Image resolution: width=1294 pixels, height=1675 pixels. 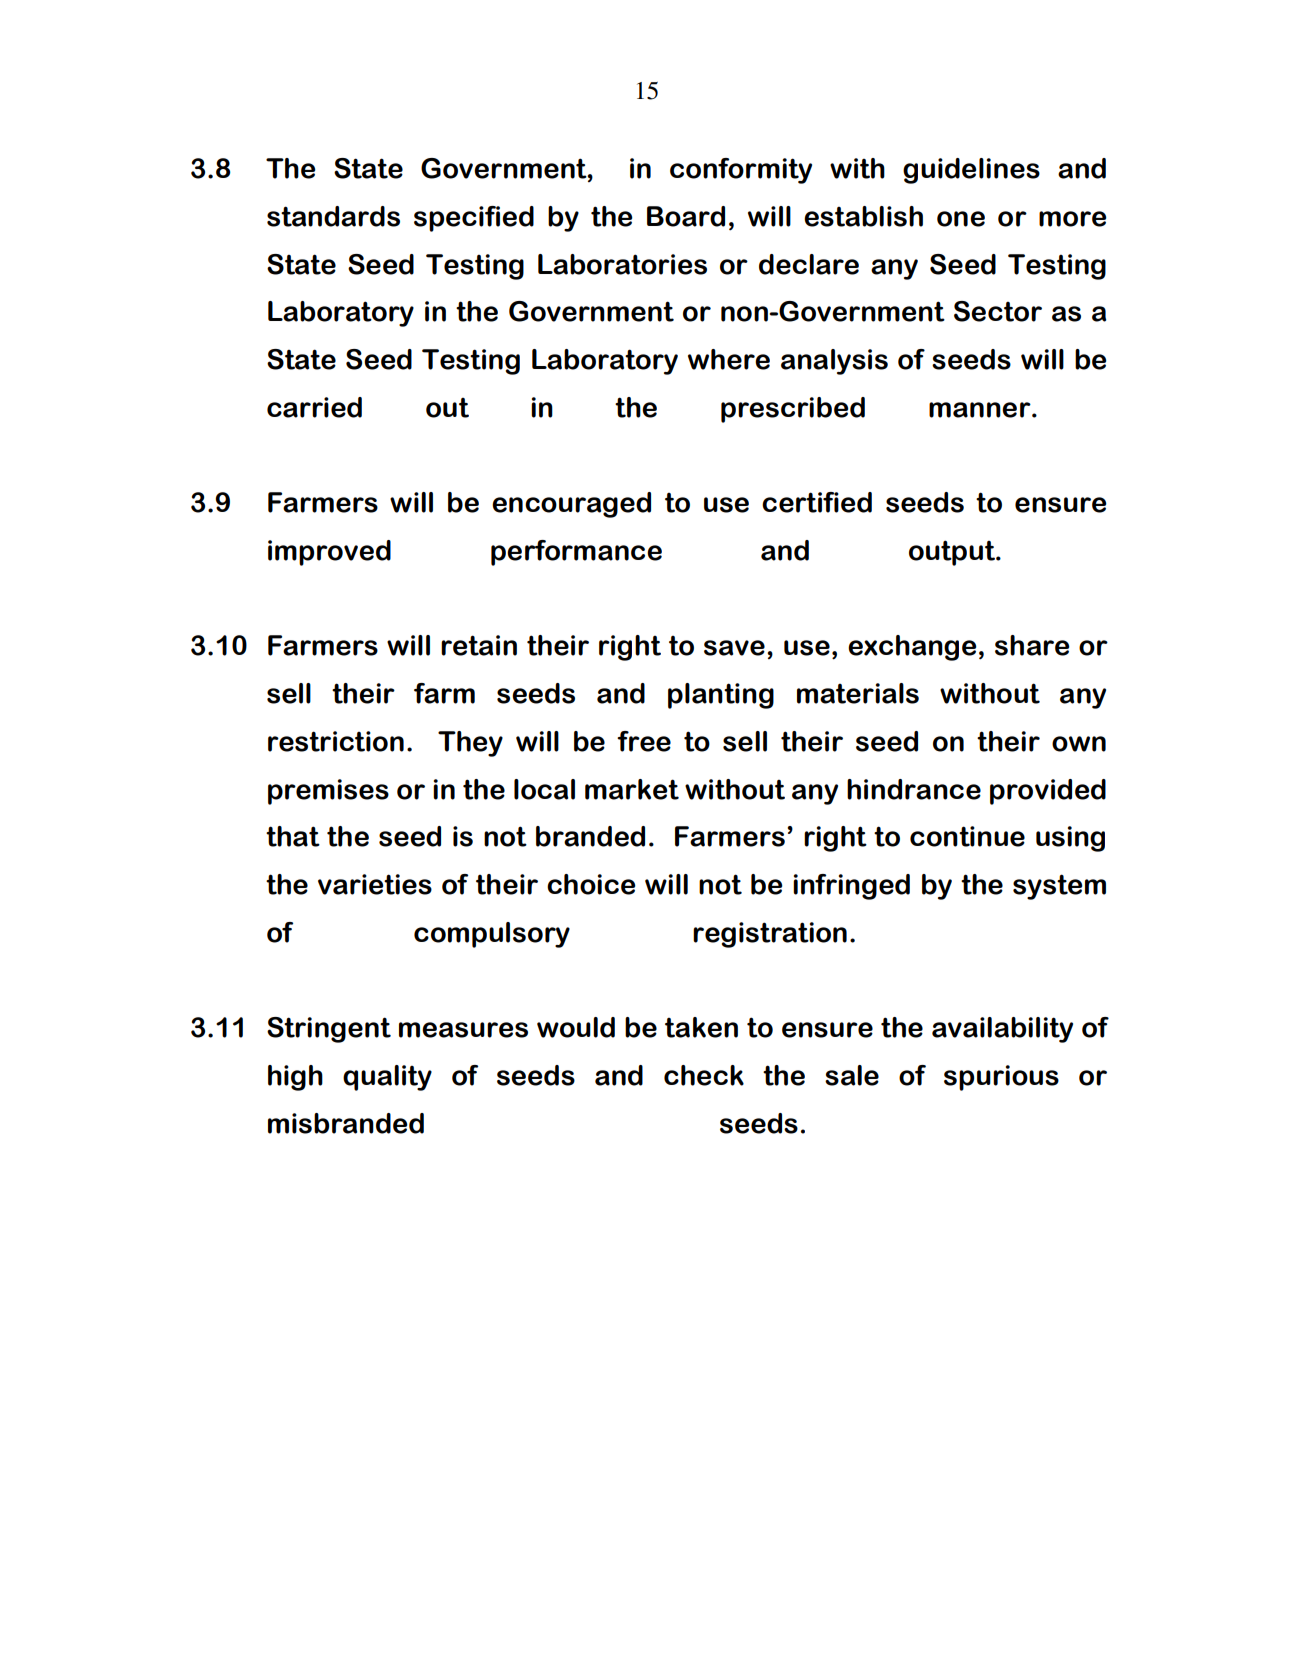 What do you see at coordinates (479, 645) in the screenshot?
I see `retain` at bounding box center [479, 645].
